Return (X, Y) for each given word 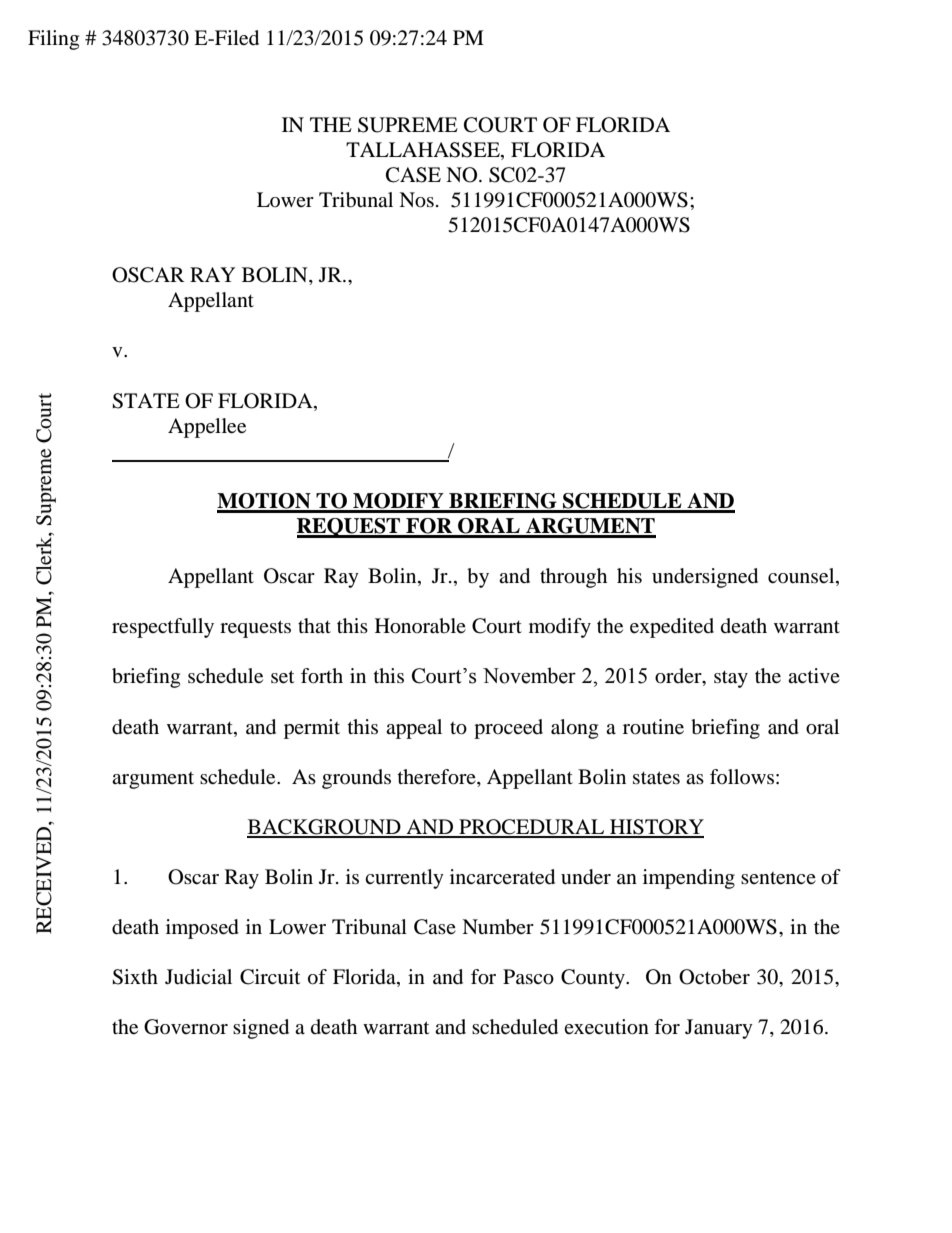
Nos (416, 200)
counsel (802, 577)
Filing (53, 40)
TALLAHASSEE (424, 151)
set (282, 677)
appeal (414, 729)
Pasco (528, 977)
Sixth (135, 977)
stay (731, 679)
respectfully (163, 628)
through (573, 578)
